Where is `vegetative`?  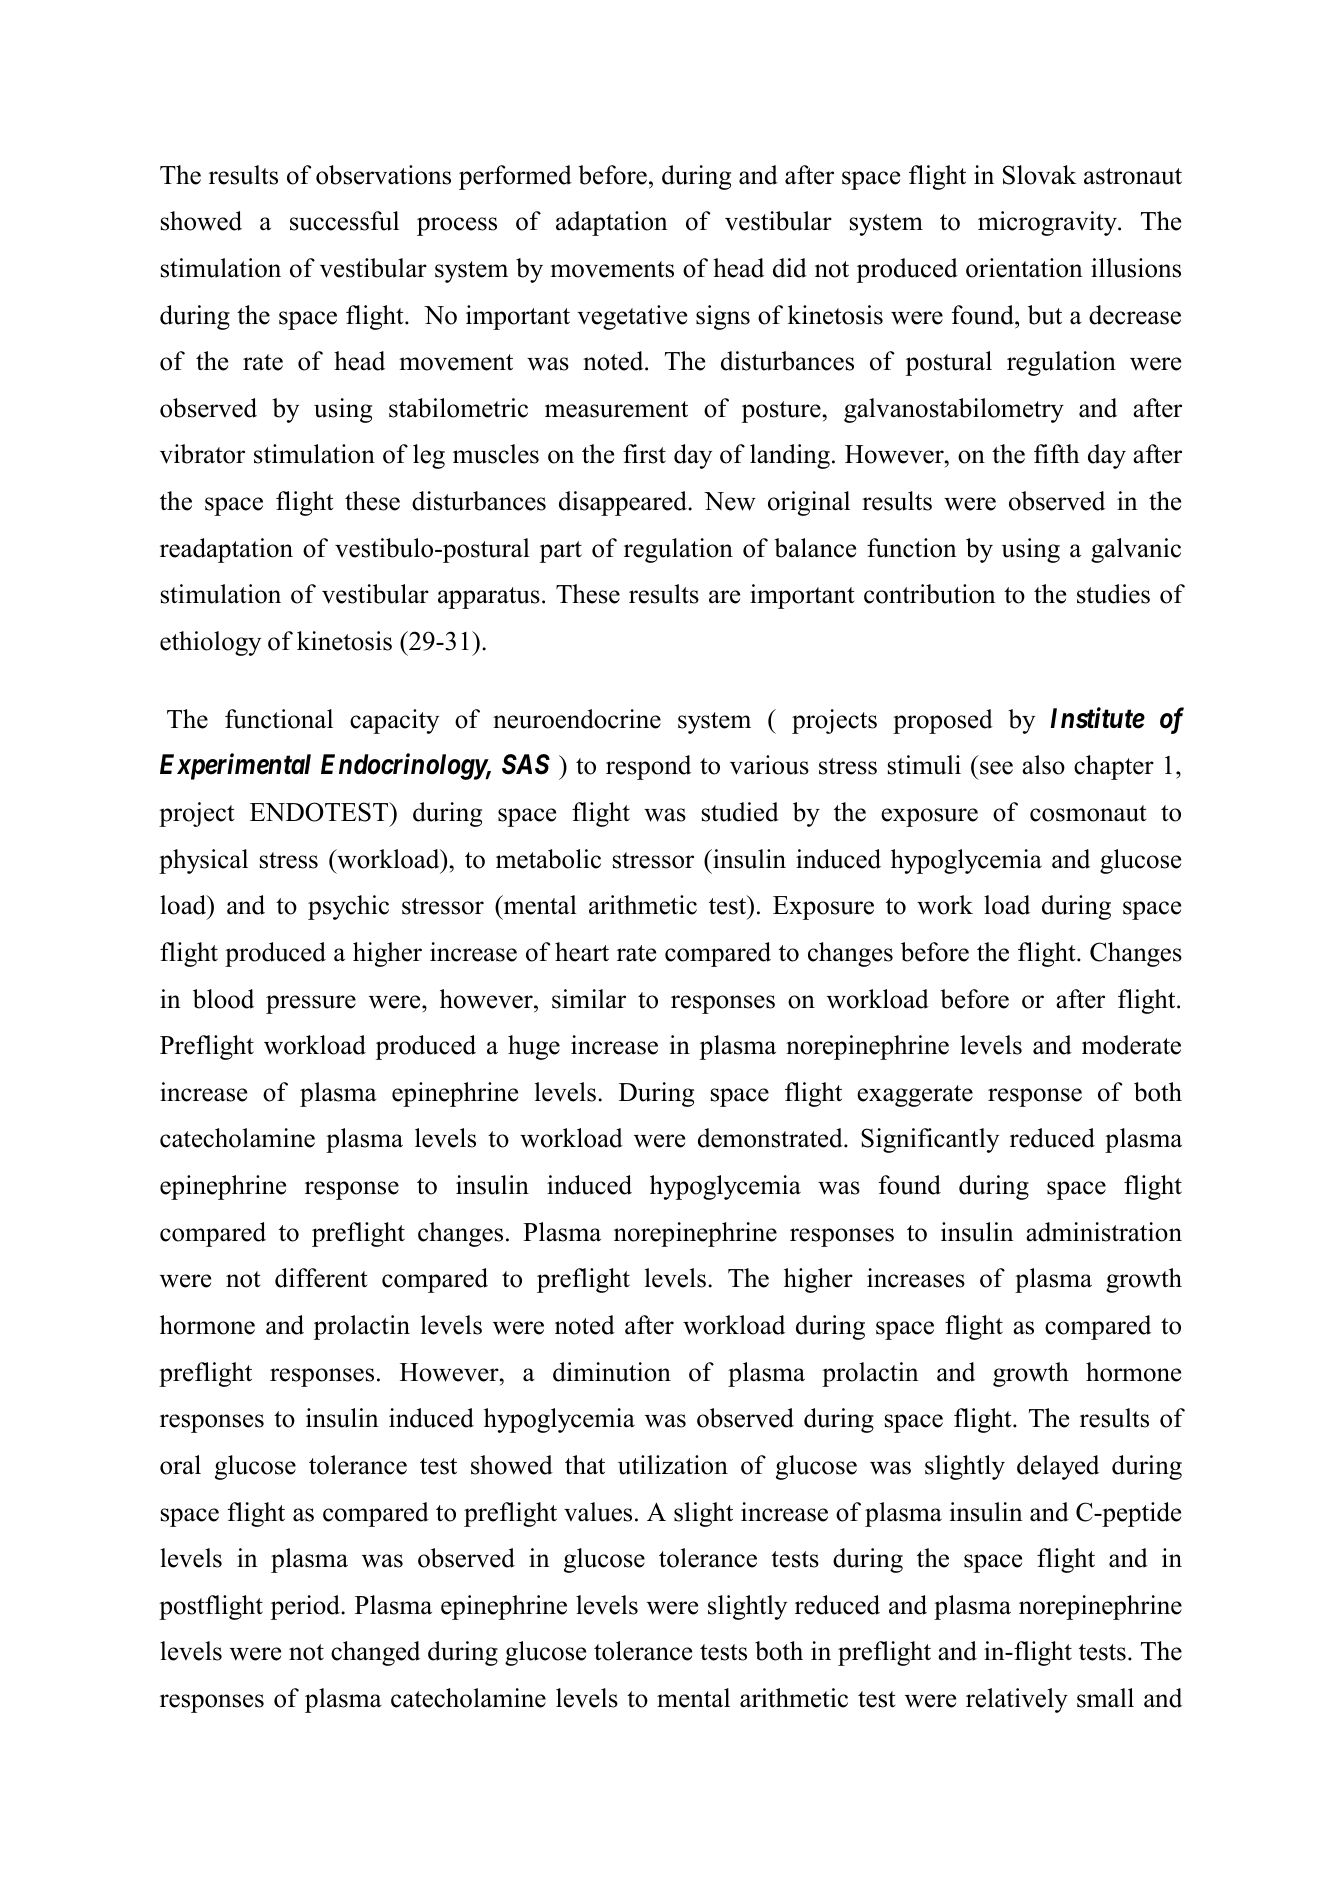 vegetative is located at coordinates (632, 317).
